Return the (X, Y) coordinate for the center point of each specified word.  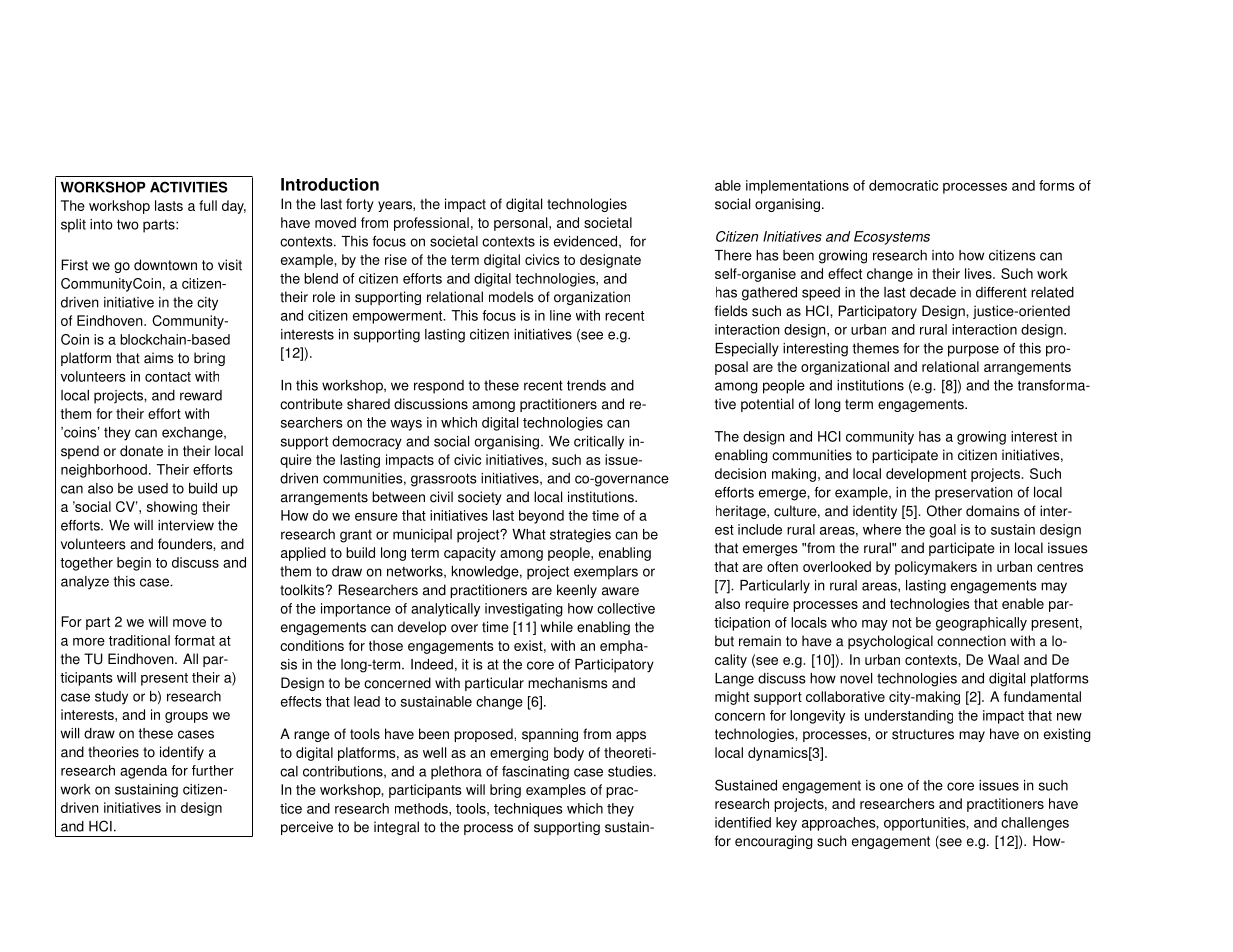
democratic (903, 185)
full (208, 205)
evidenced (585, 241)
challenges (1035, 824)
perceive (307, 828)
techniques (528, 810)
